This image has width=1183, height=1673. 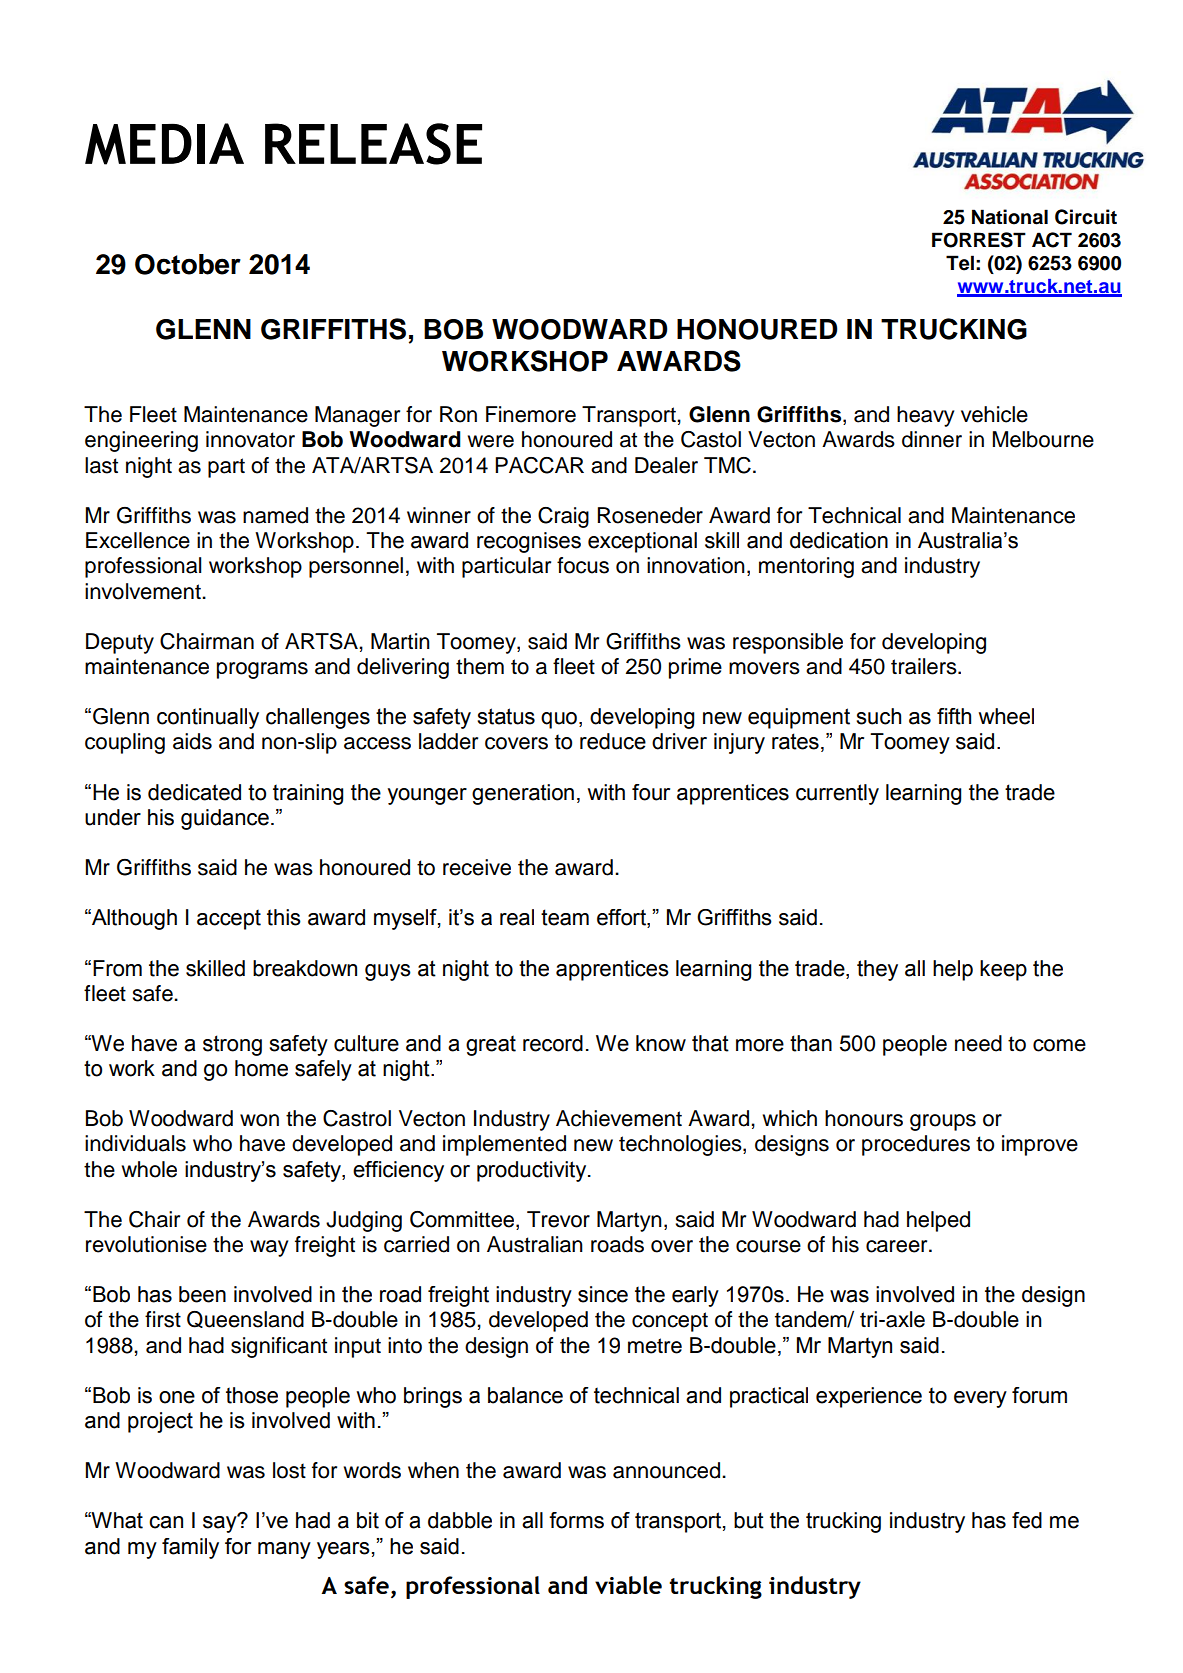 I want to click on say, so click(x=221, y=1523).
